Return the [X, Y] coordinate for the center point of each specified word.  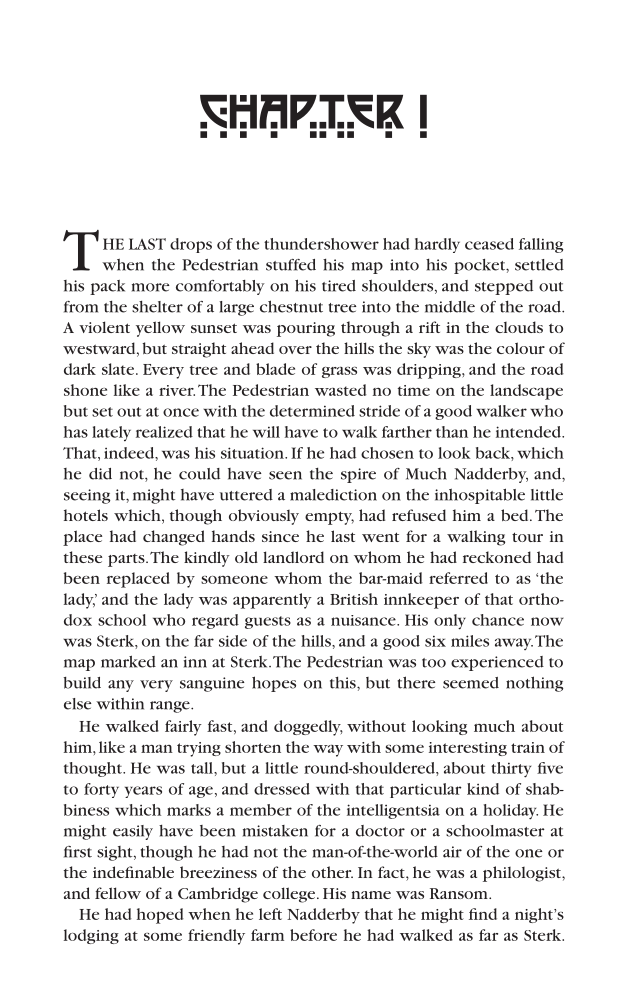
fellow [118, 893]
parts [127, 560]
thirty [511, 770]
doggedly [308, 728]
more [151, 287]
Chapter [302, 116]
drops [191, 245]
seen [285, 475]
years [143, 792]
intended [529, 432]
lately [111, 433]
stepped [504, 287]
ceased [489, 244]
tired [339, 286]
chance [498, 620]
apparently [272, 601]
